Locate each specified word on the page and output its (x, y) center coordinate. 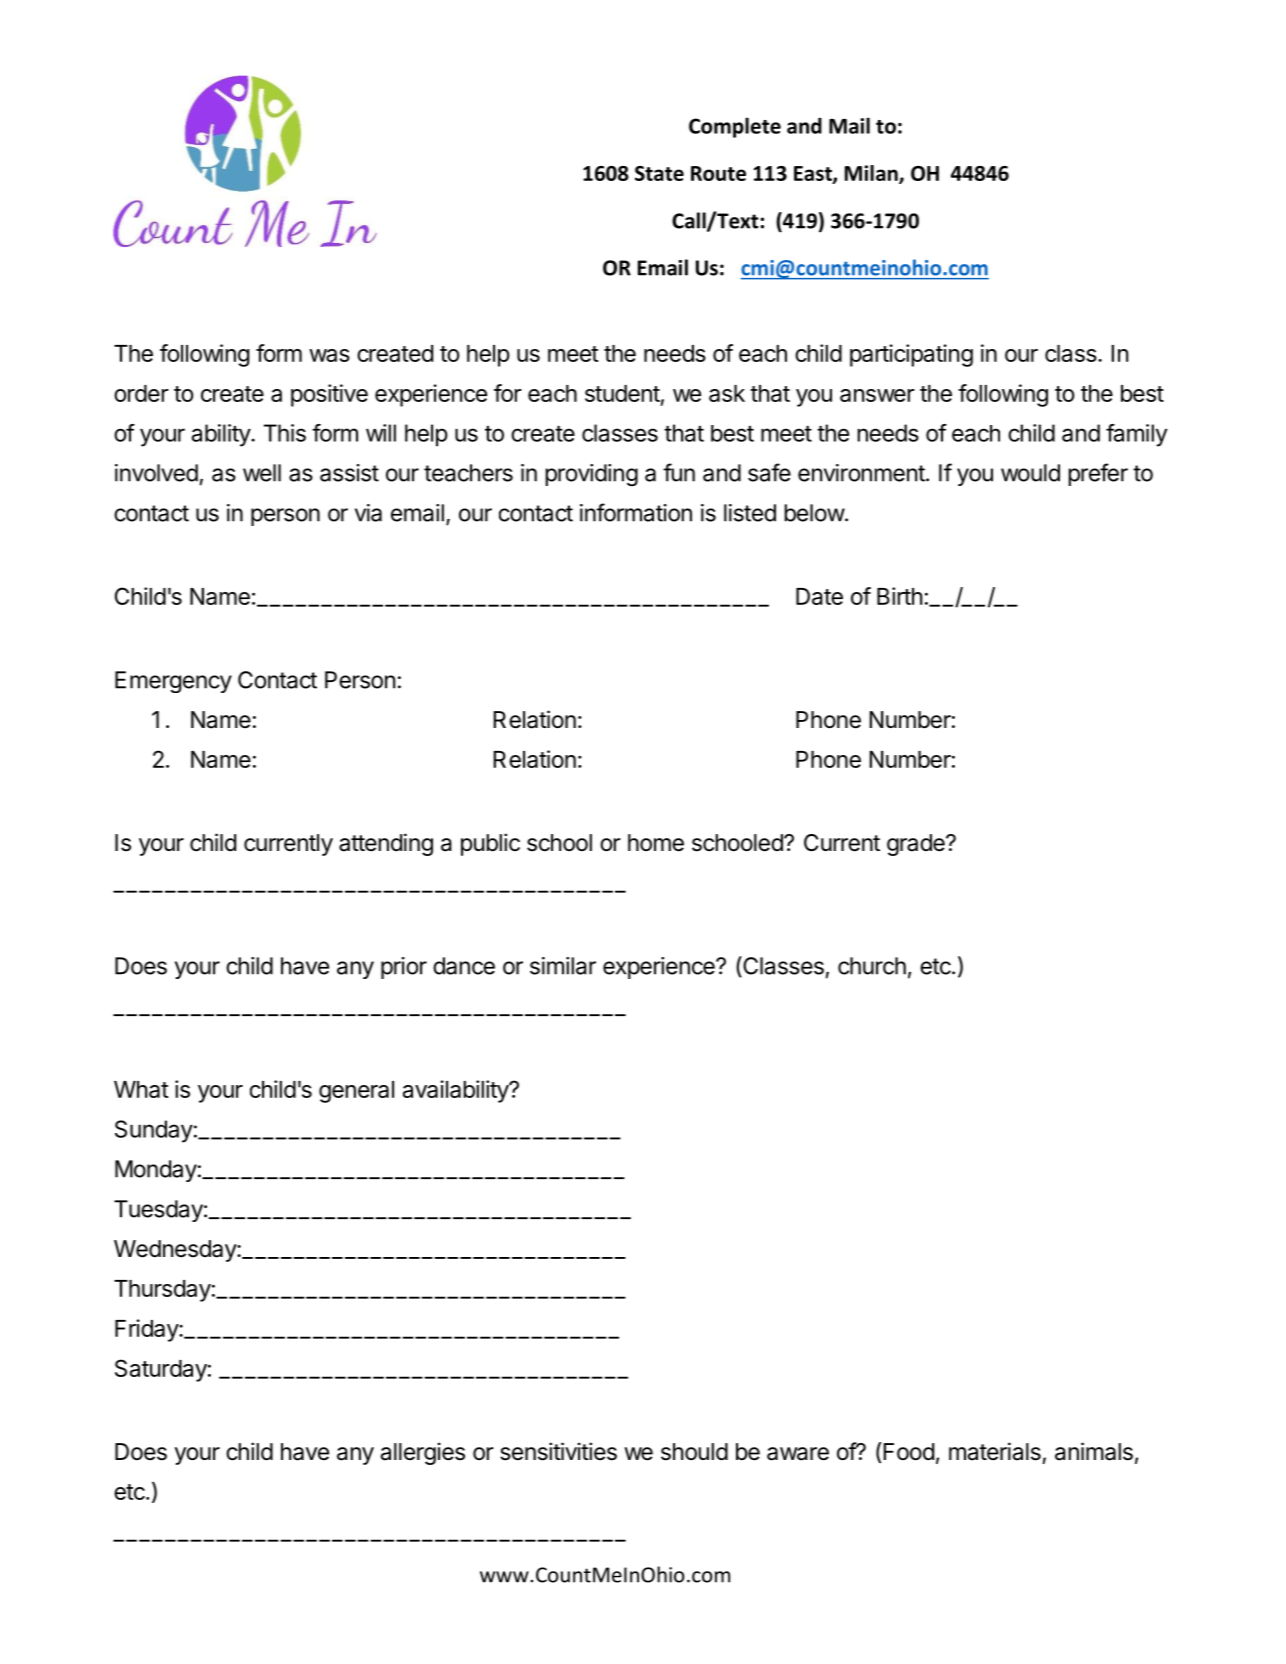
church (872, 966)
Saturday (161, 1370)
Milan (872, 174)
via (368, 513)
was (329, 355)
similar (563, 966)
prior (404, 968)
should (694, 1452)
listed (750, 513)
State (659, 173)
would (1030, 473)
